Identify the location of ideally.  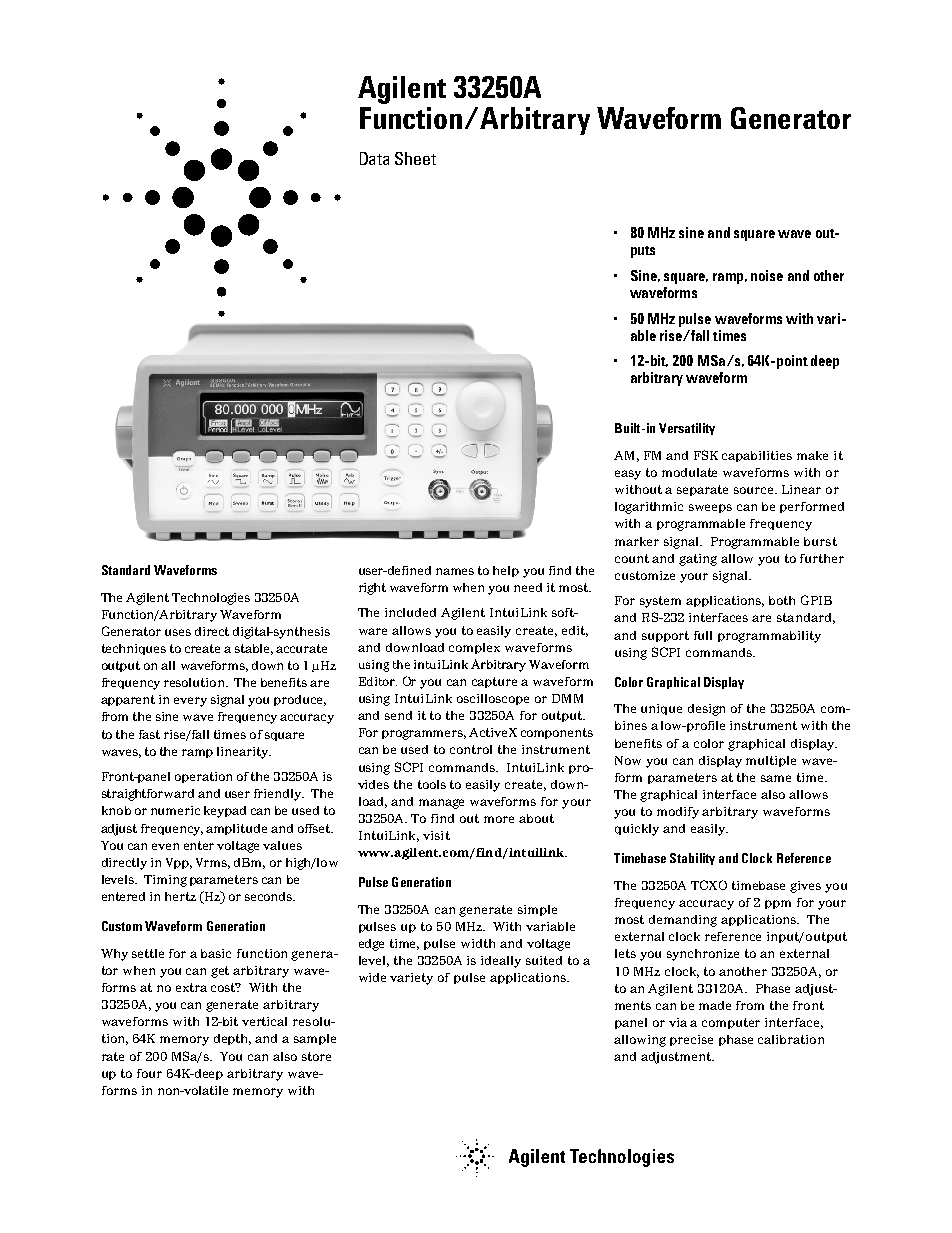
(501, 962).
